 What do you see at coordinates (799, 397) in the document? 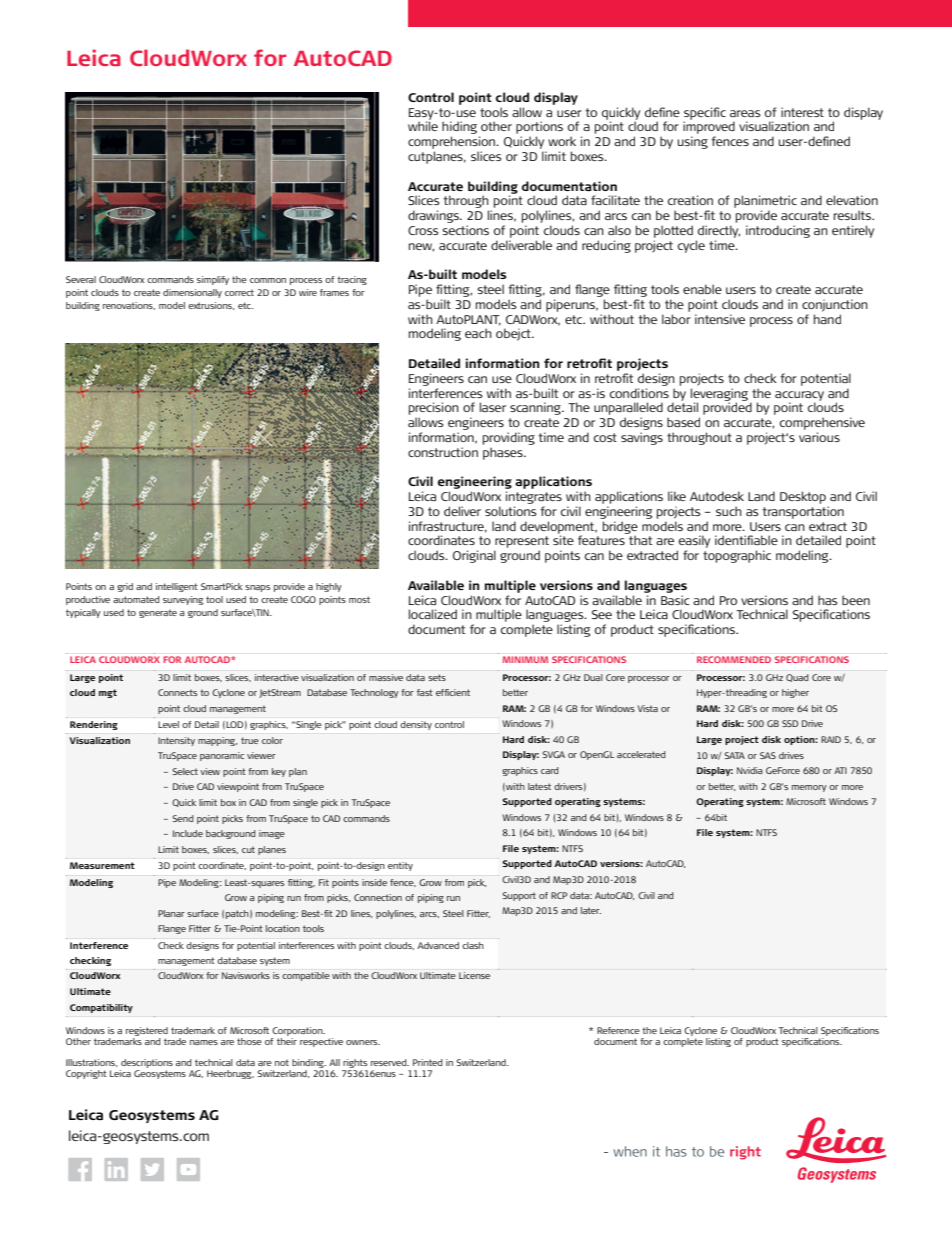
I see `accuracy` at bounding box center [799, 397].
